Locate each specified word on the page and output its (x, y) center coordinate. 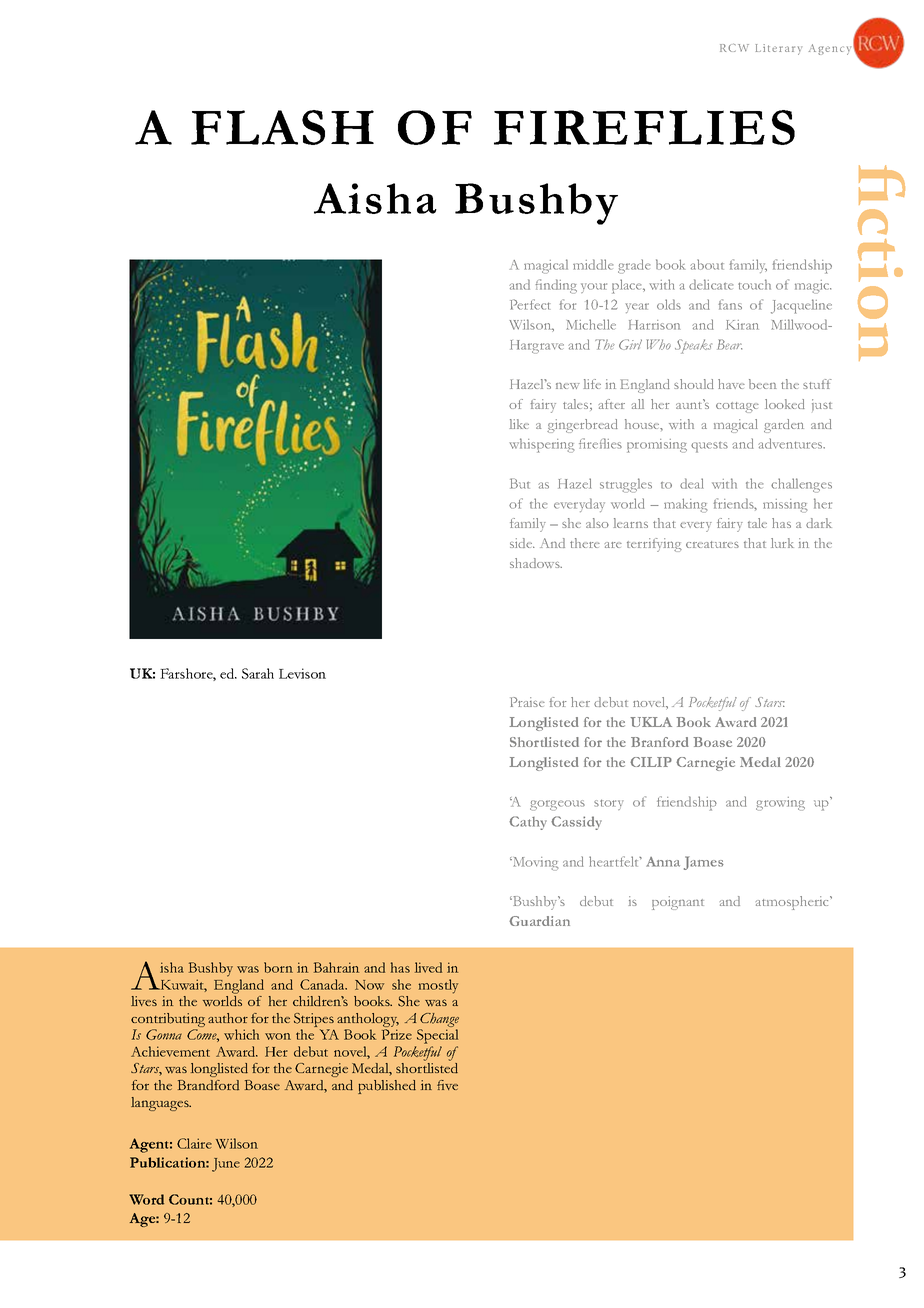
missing (785, 506)
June (226, 1165)
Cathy (528, 823)
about (707, 264)
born (278, 967)
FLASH (282, 127)
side (522, 543)
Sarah (258, 673)
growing (780, 804)
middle (593, 264)
